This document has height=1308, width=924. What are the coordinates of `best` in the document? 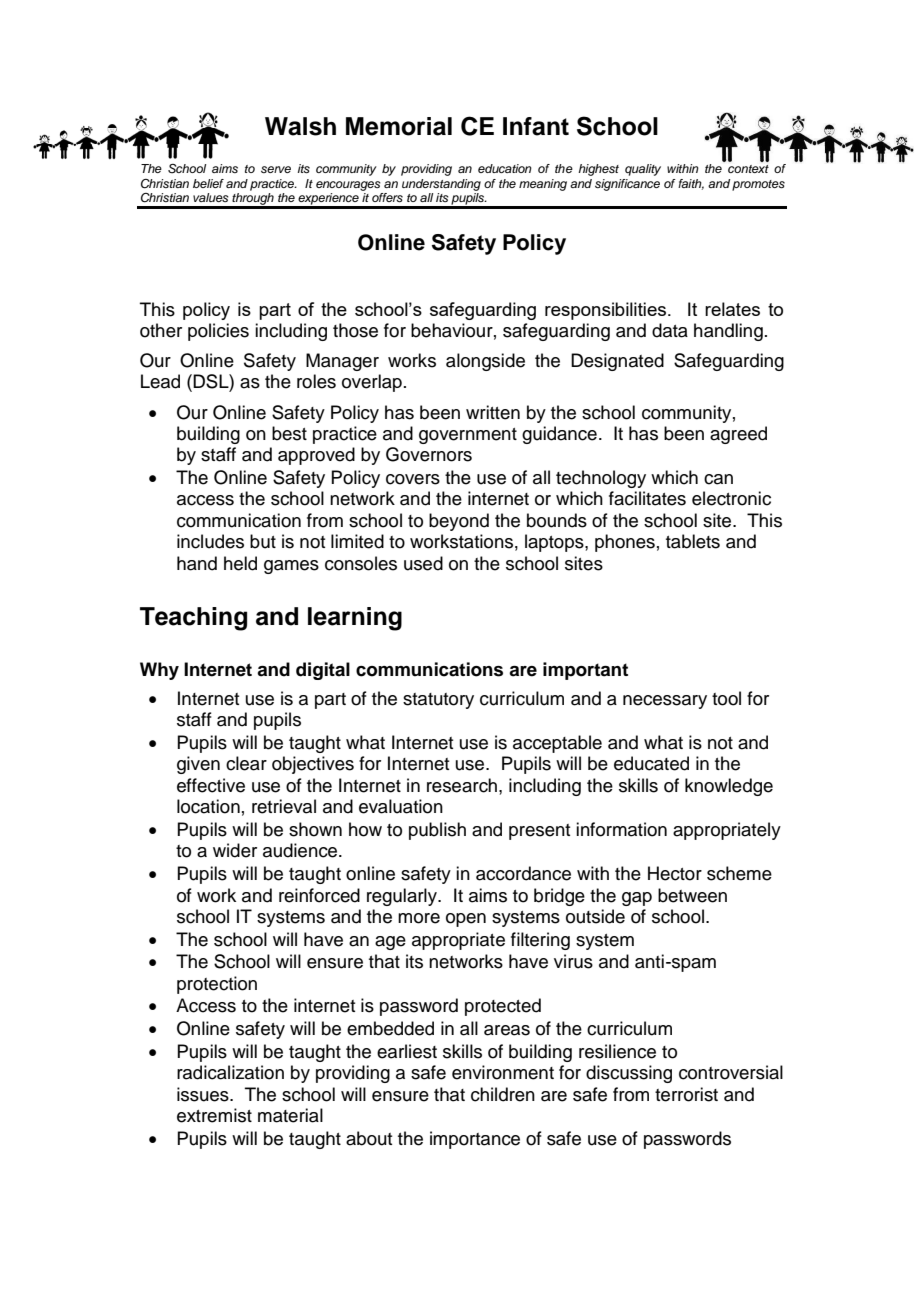 It's located at (289, 433).
